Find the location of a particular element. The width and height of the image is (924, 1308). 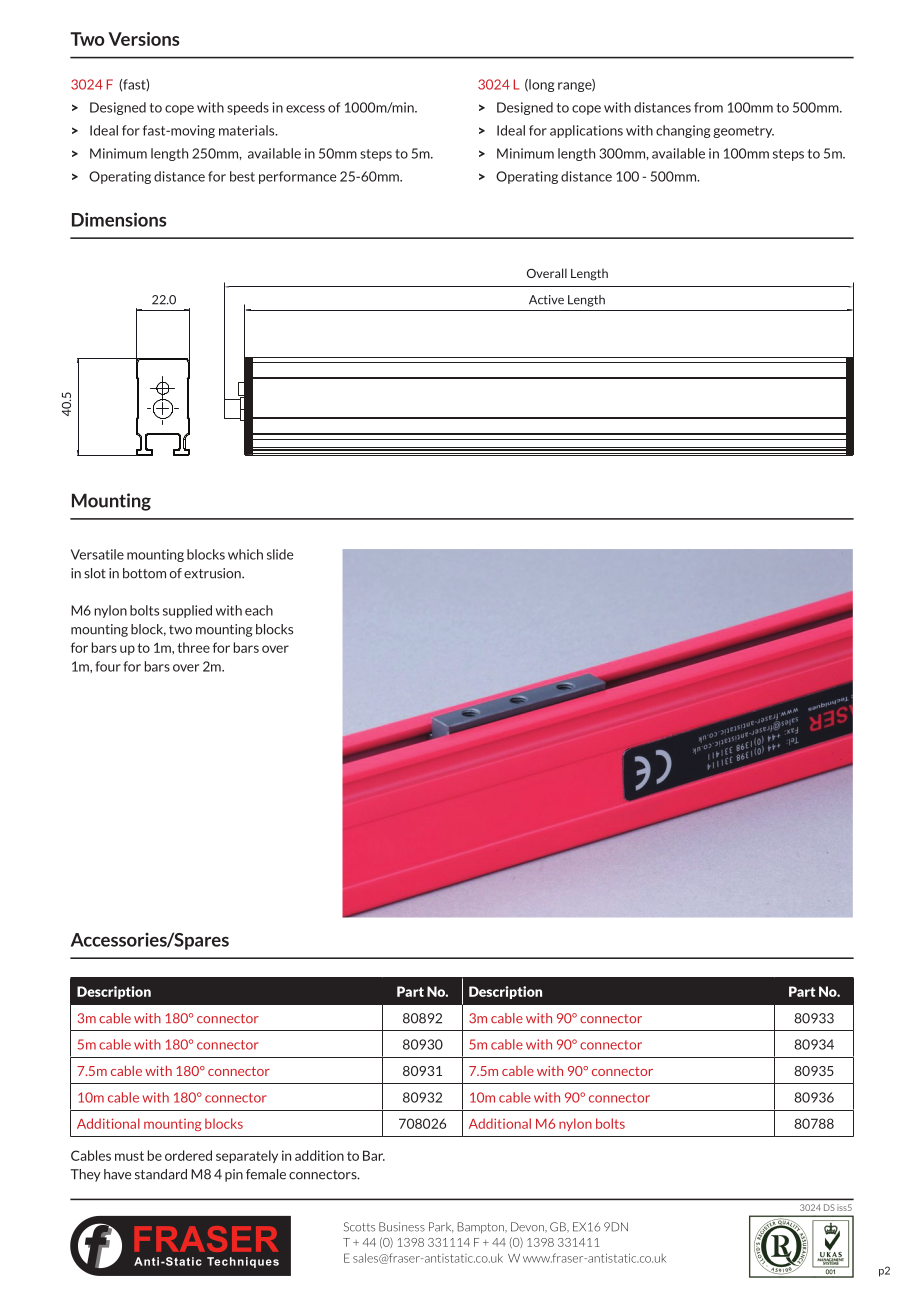

Versions is located at coordinates (144, 39).
